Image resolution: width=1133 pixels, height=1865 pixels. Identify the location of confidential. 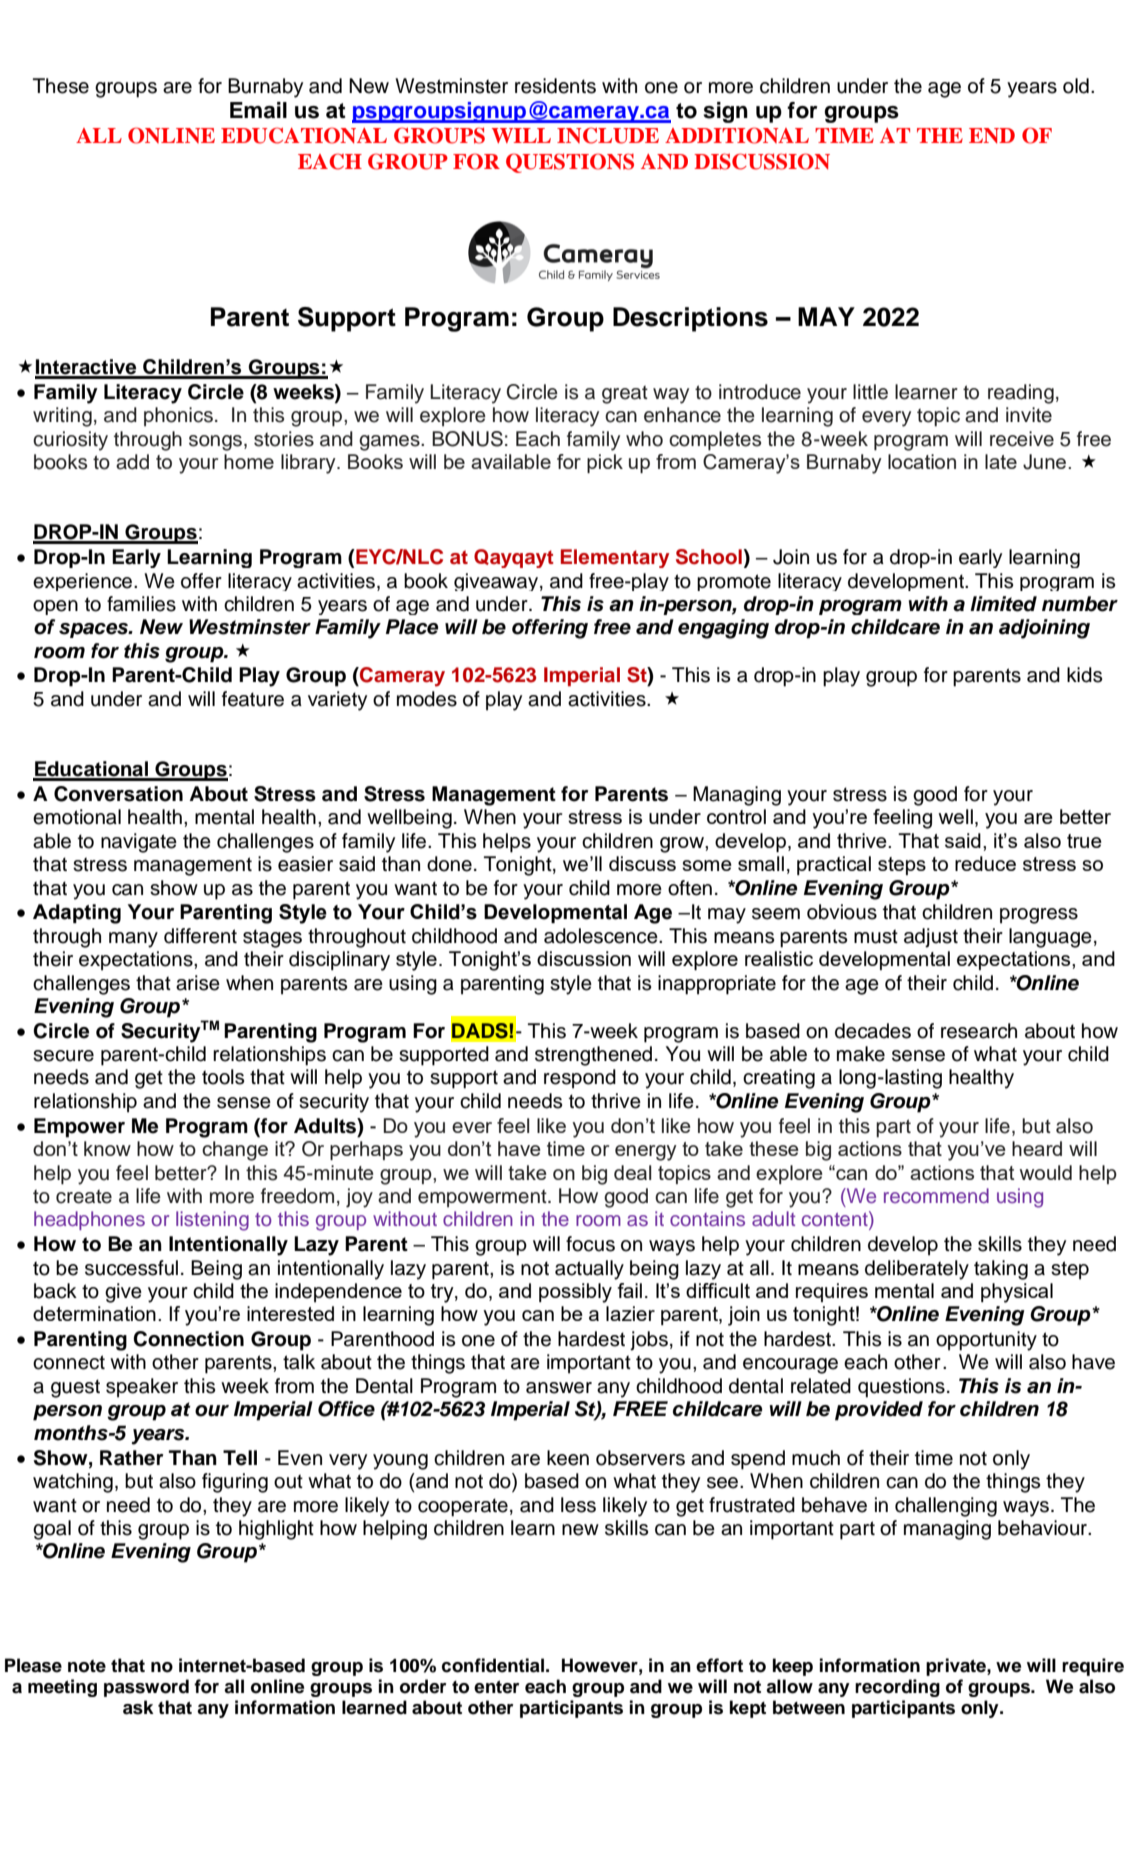
(493, 1665).
